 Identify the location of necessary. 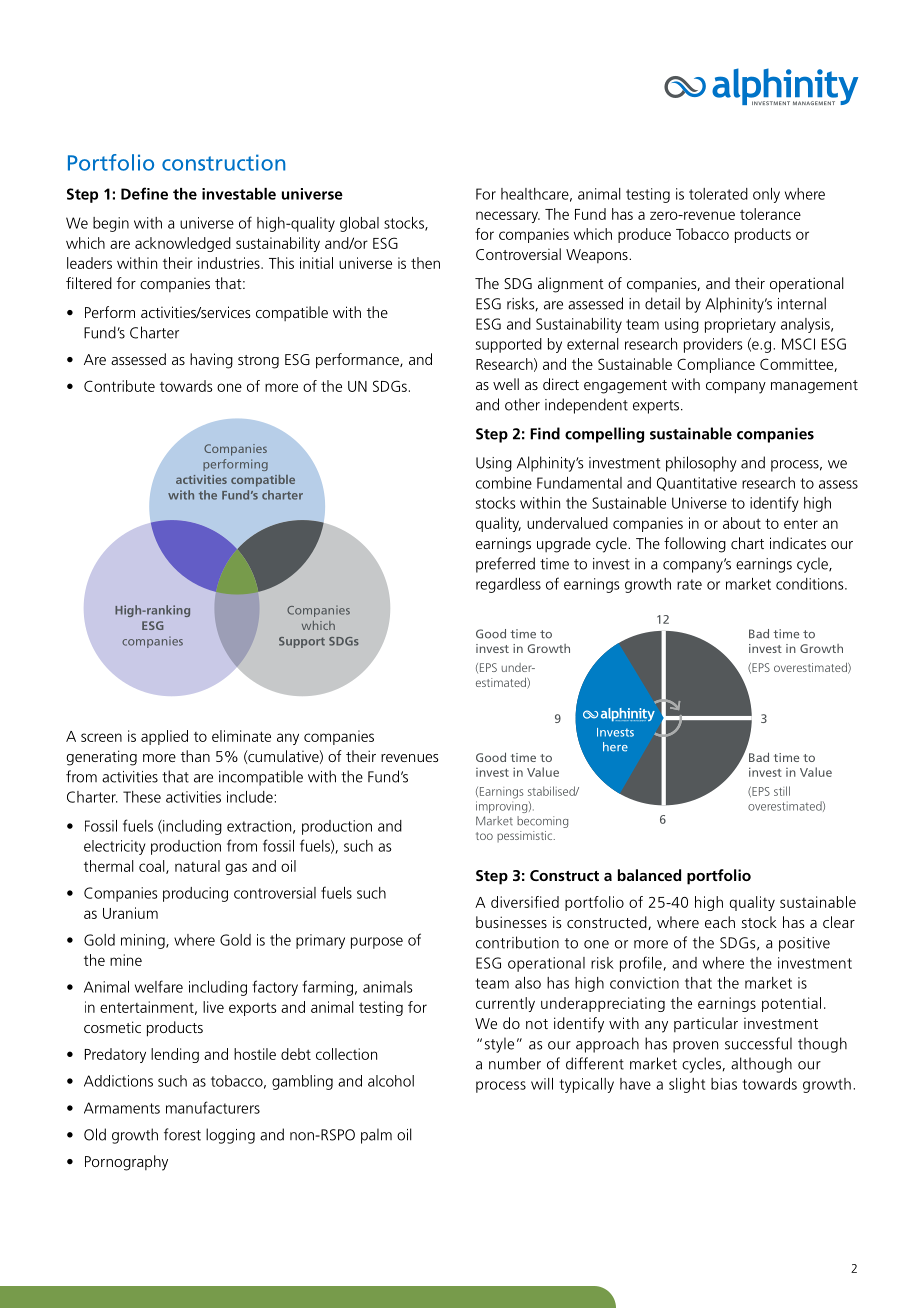
(508, 217).
